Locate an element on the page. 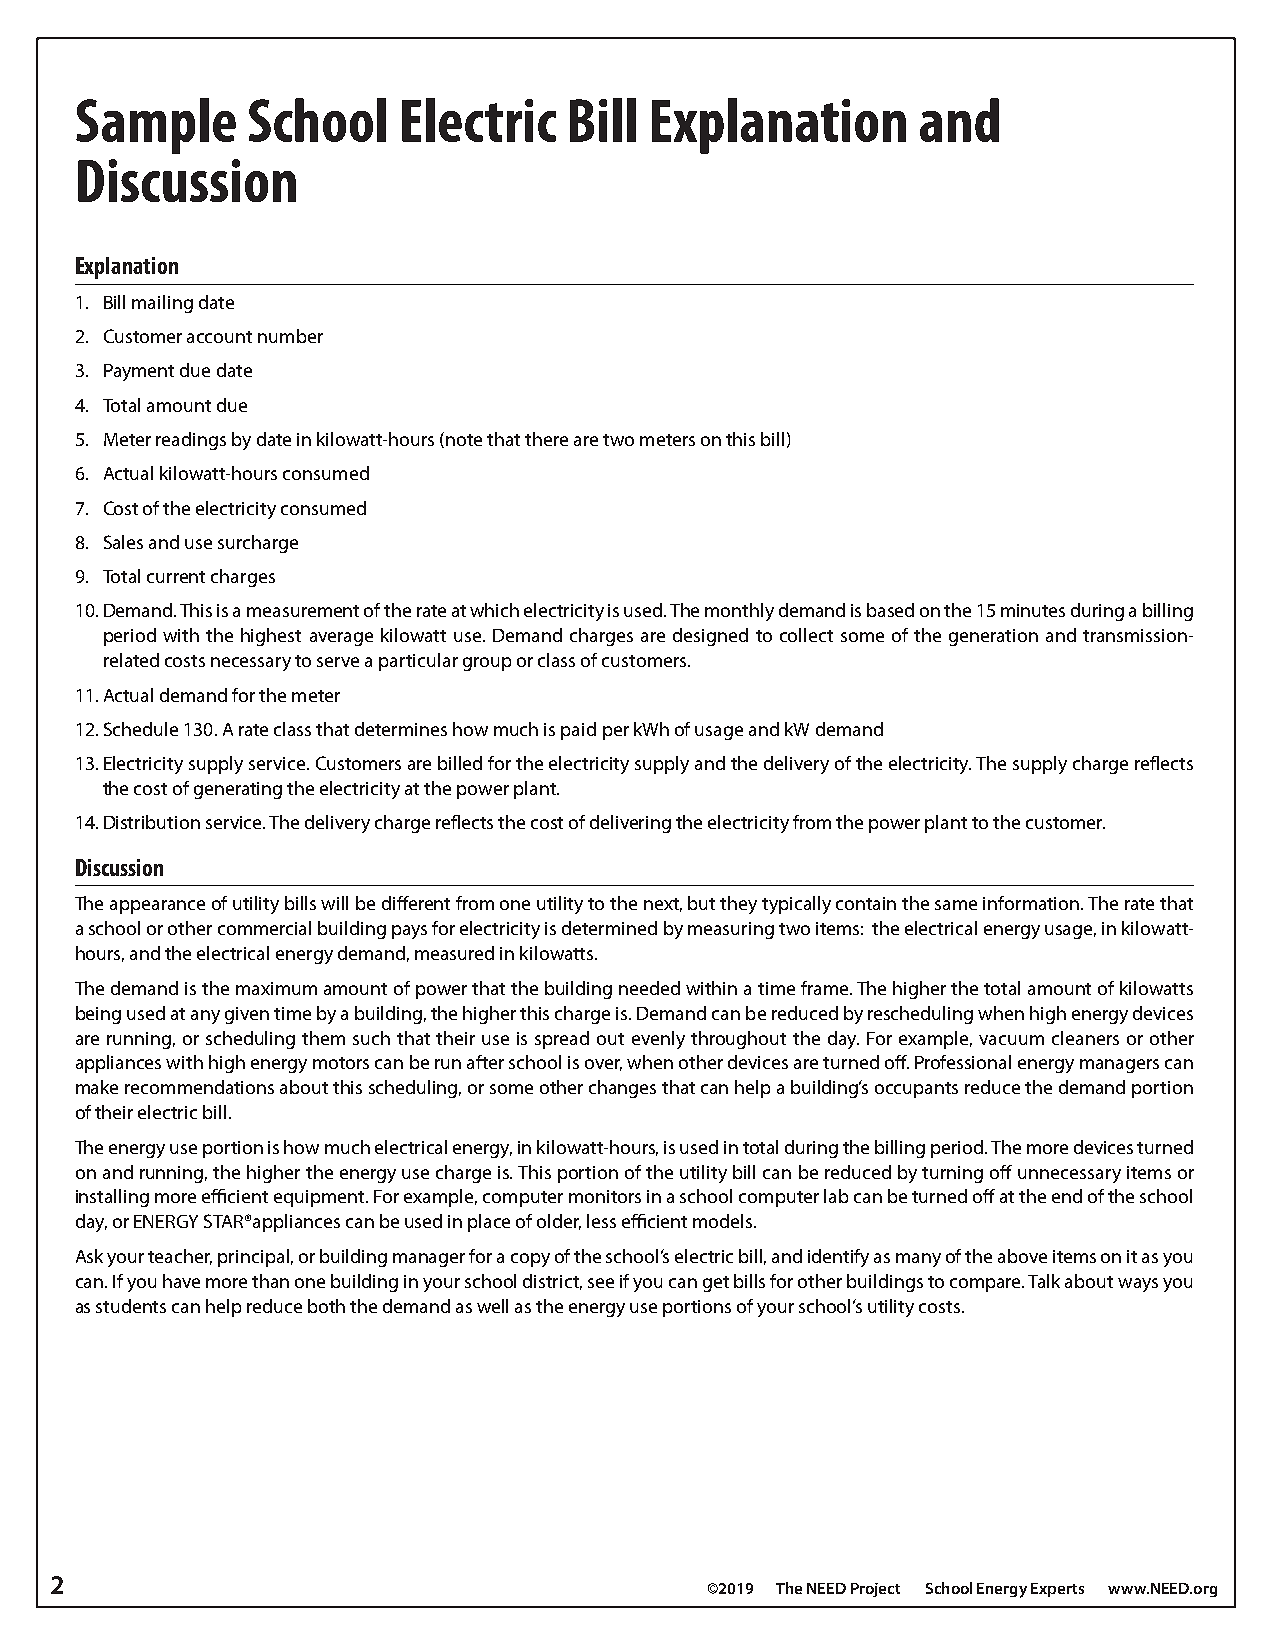  Project is located at coordinates (875, 1590).
